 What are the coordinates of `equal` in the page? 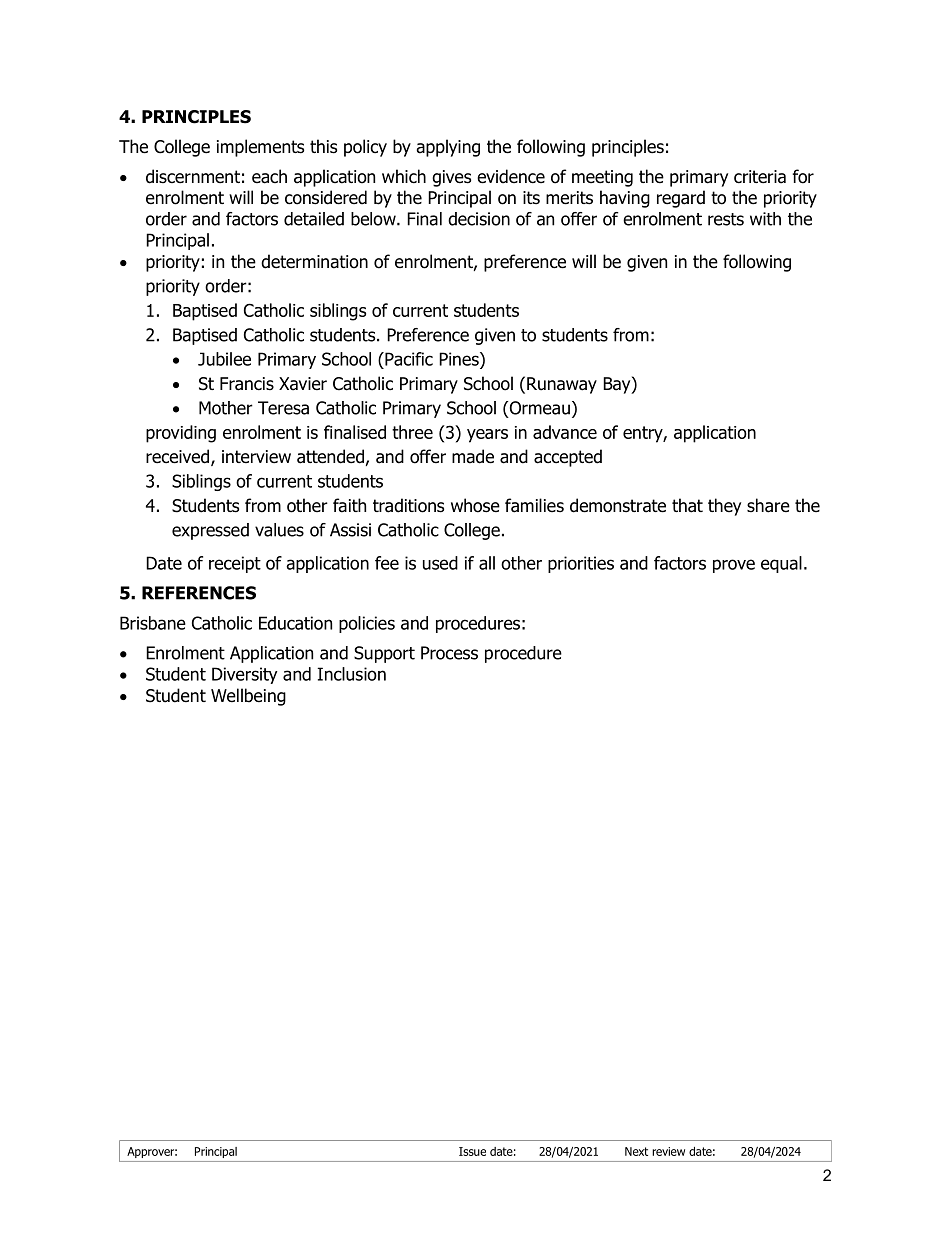 It's located at (781, 564).
